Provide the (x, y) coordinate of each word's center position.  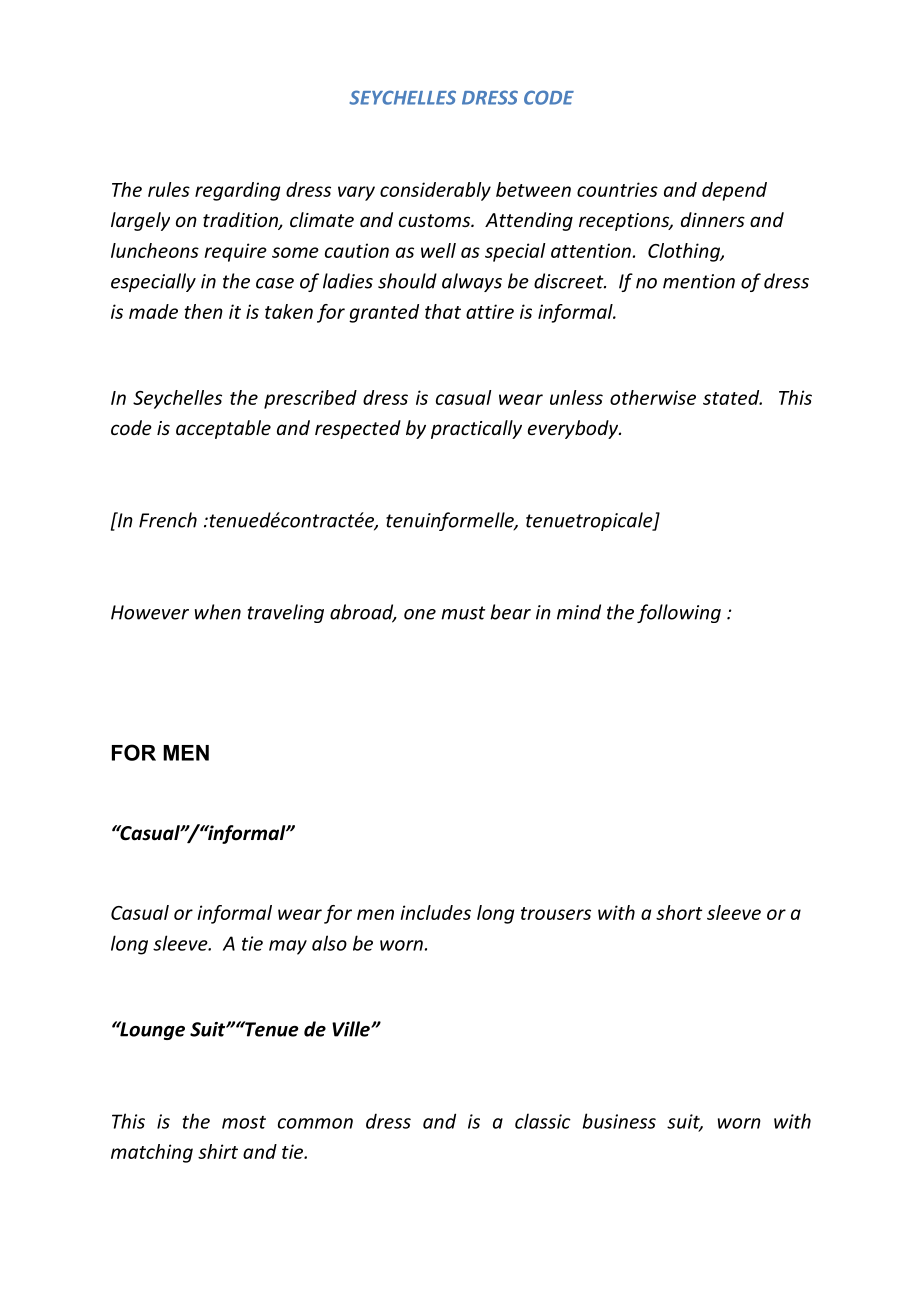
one (420, 614)
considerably (435, 191)
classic (543, 1121)
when (218, 612)
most (244, 1122)
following (679, 613)
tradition (241, 221)
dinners (713, 219)
